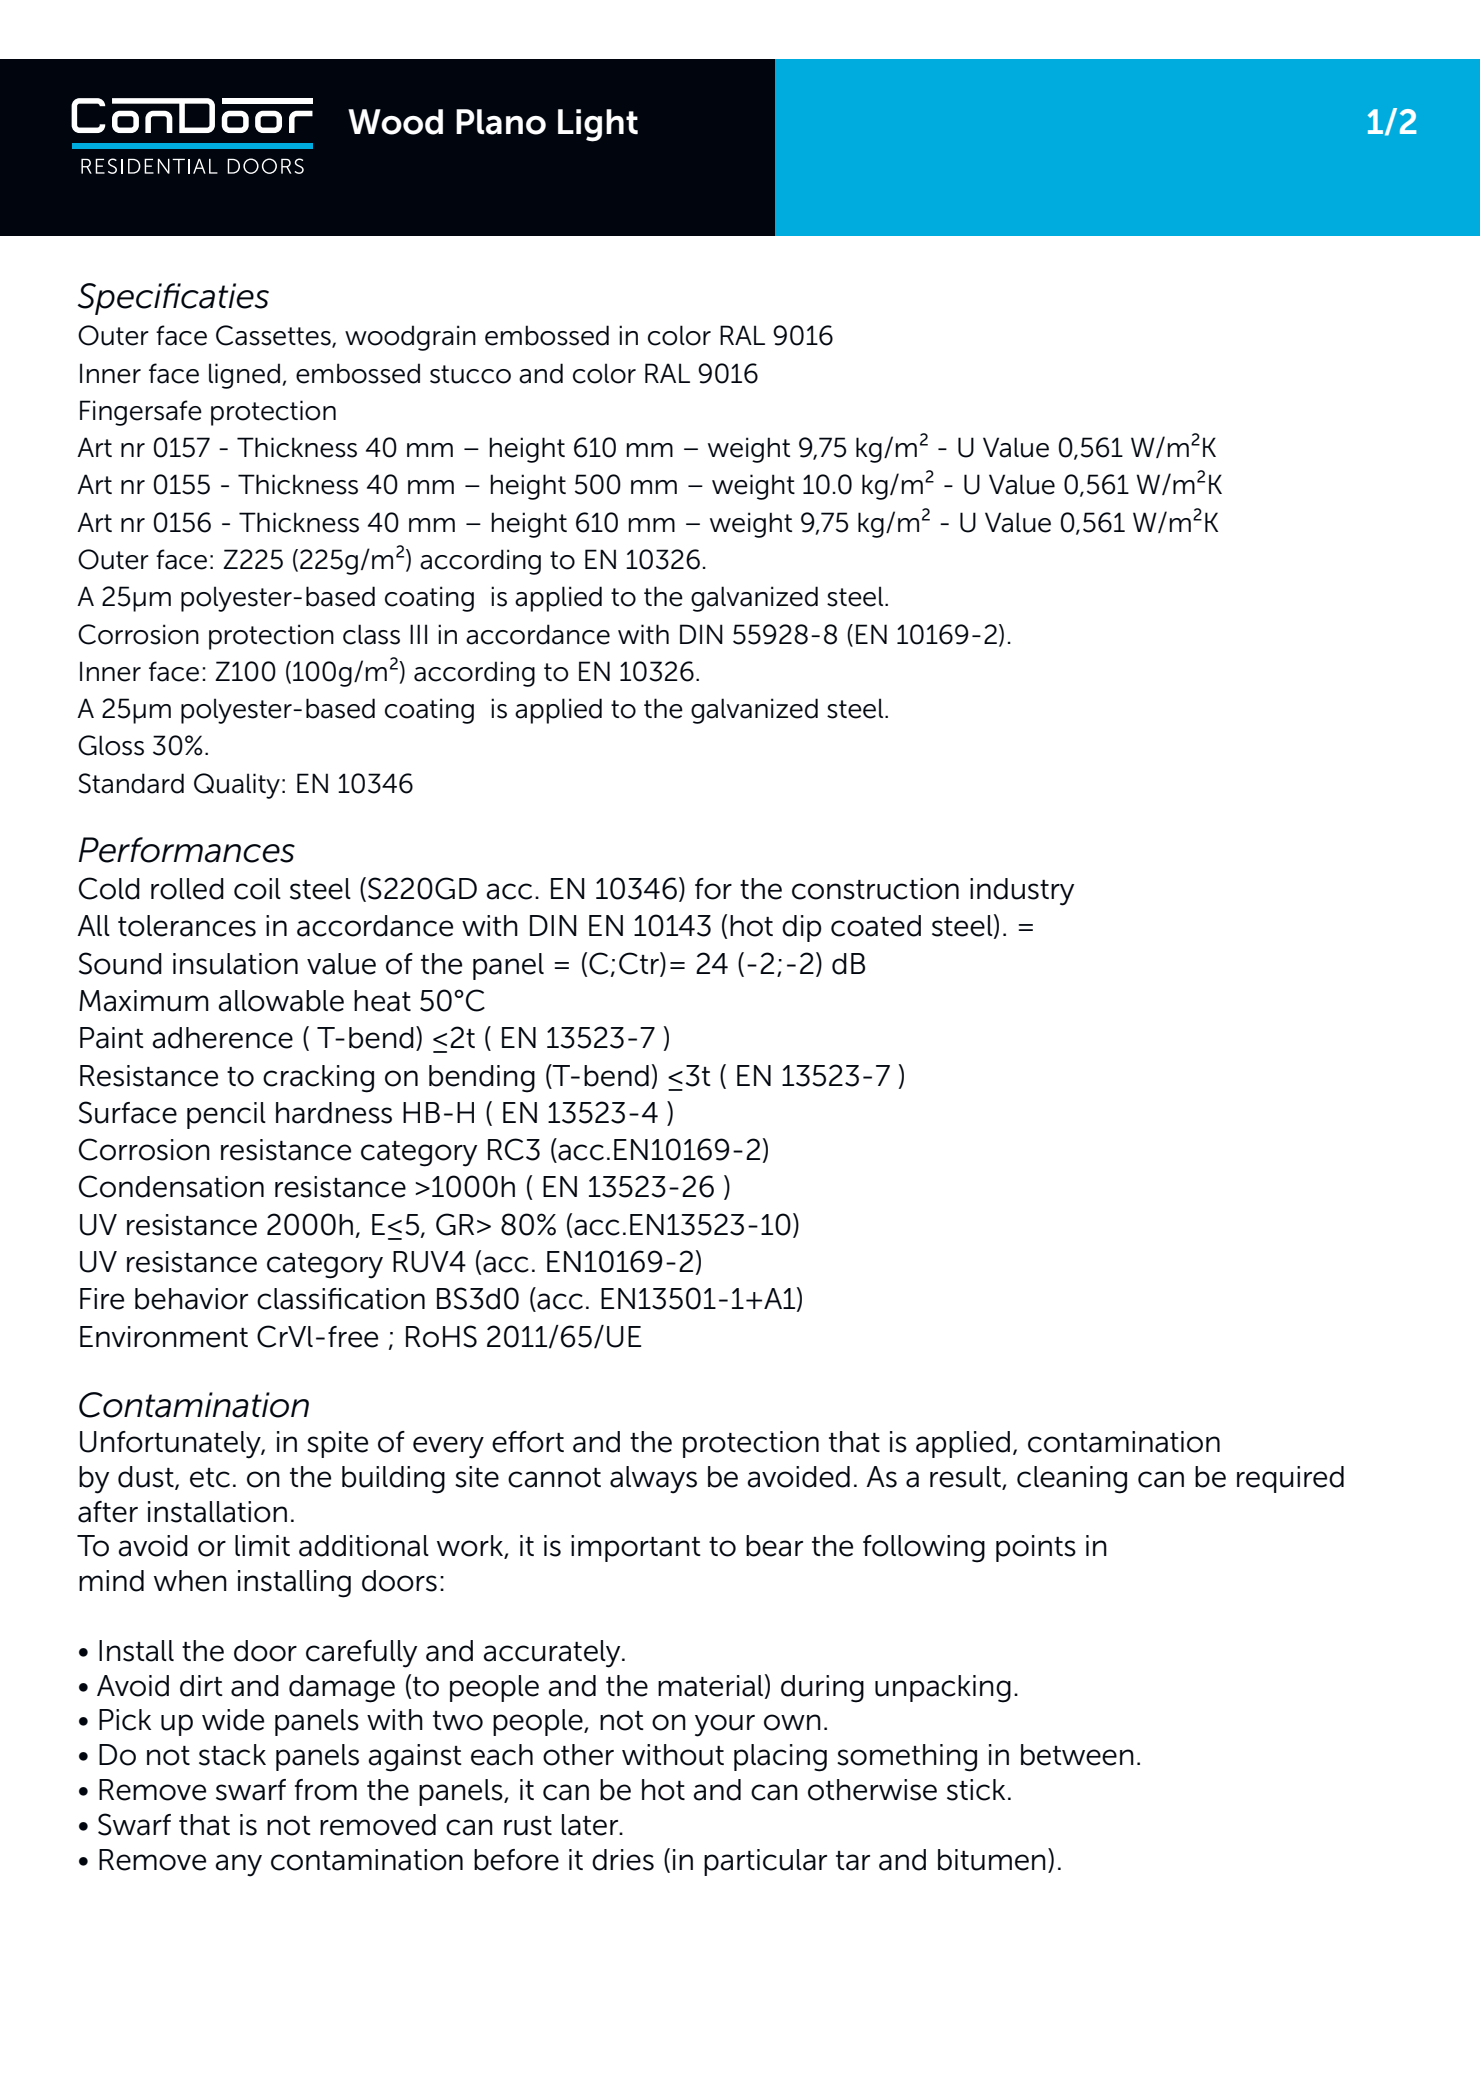 This image has height=2093, width=1480. Describe the element at coordinates (1072, 1480) in the image. I see `cleaning` at that location.
